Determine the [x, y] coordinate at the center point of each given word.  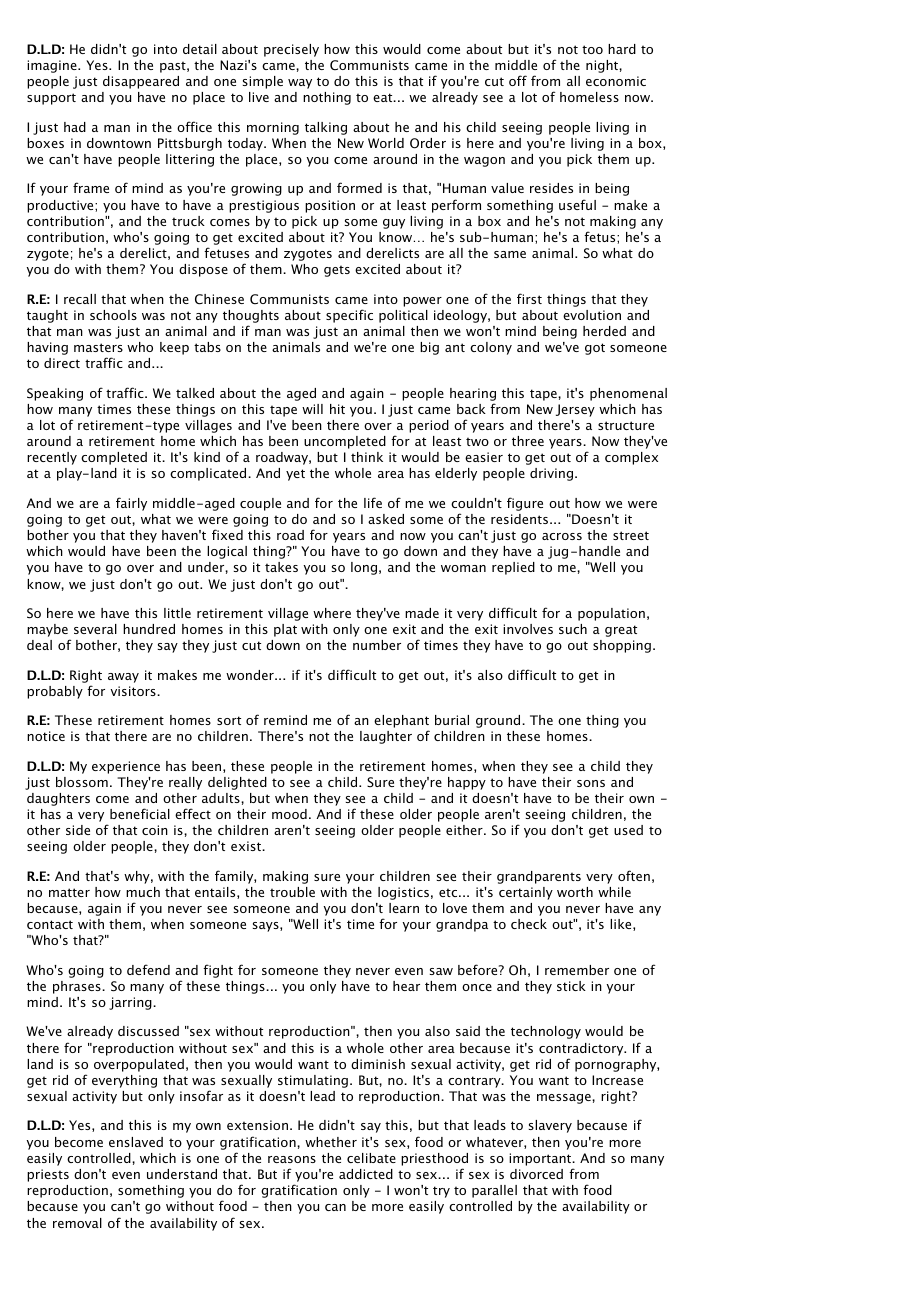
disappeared [141, 82]
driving [553, 474]
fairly [131, 504]
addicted [366, 1174]
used [628, 830]
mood [289, 814]
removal [77, 1223]
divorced [536, 1174]
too [592, 49]
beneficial [140, 813]
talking [326, 128]
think [367, 457]
